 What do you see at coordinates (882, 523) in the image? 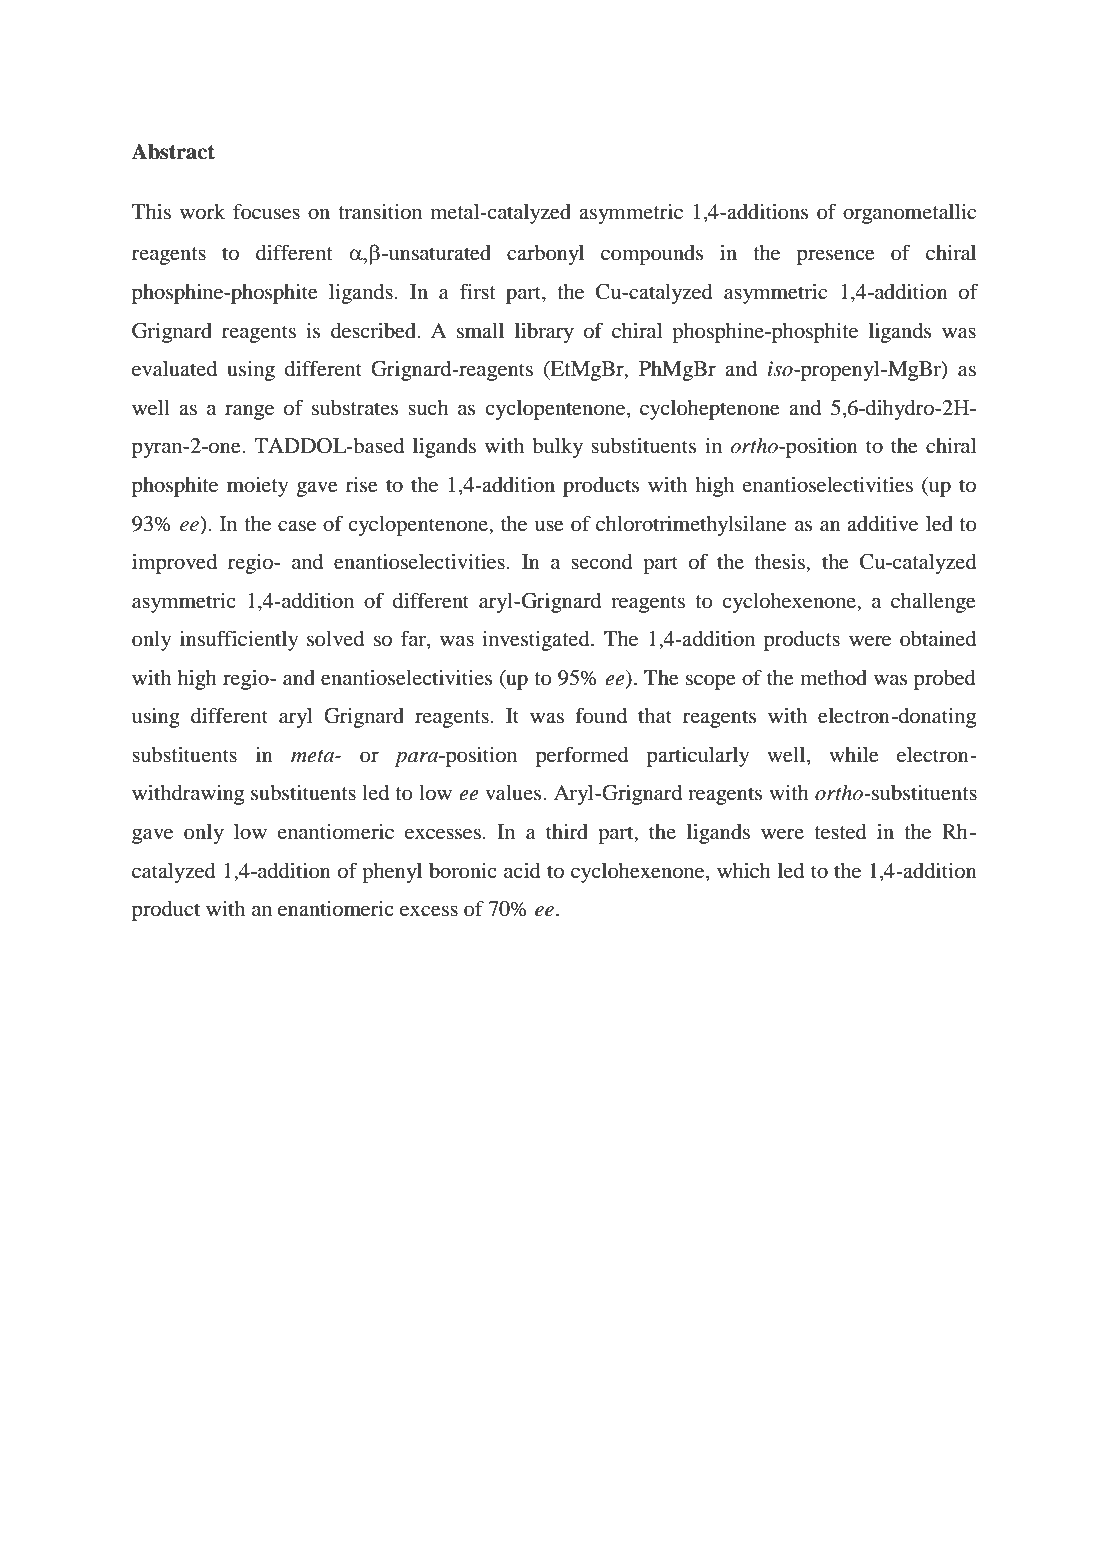
I see `additive` at bounding box center [882, 523].
